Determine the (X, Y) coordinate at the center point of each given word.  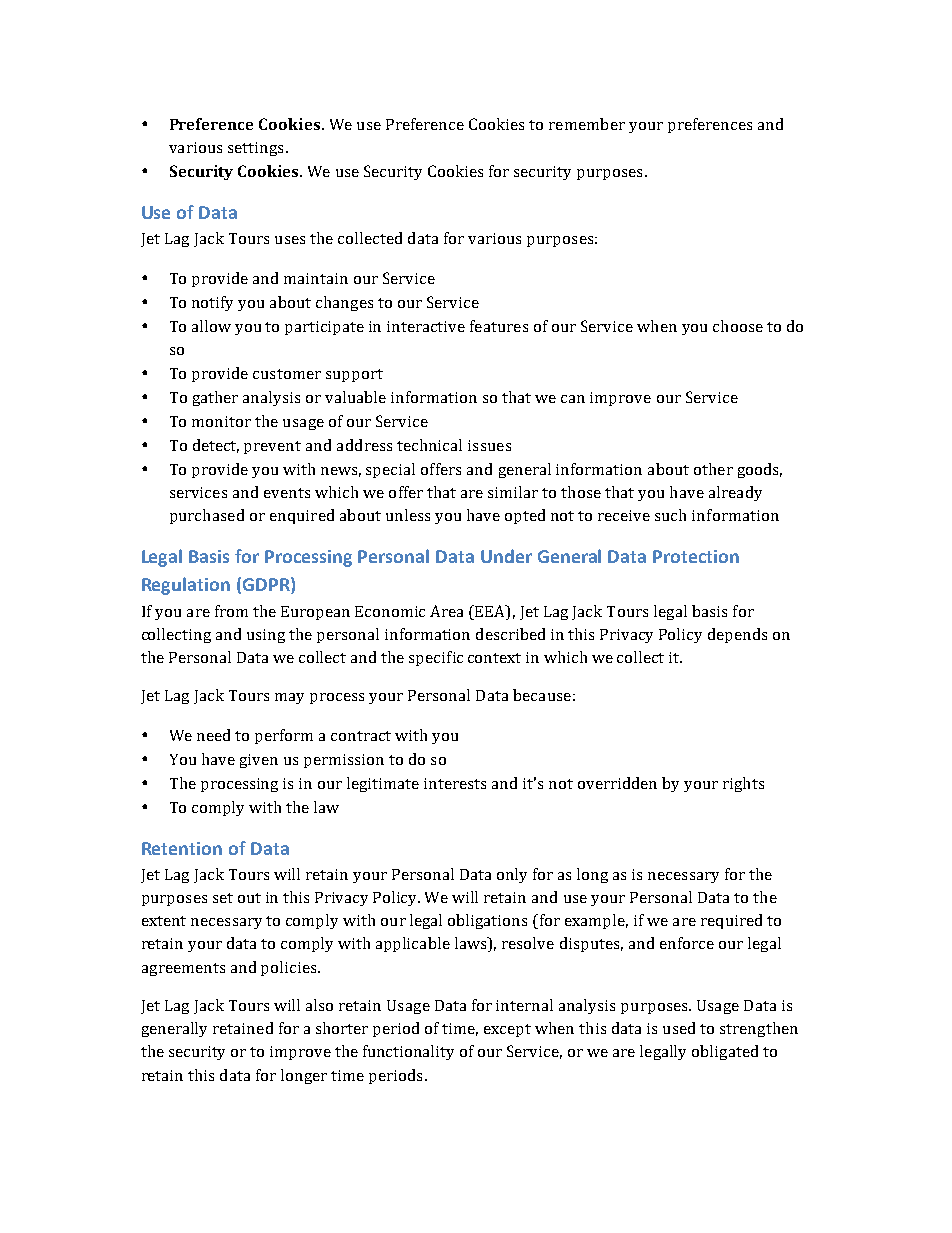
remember (587, 124)
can (573, 399)
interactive (426, 326)
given (259, 761)
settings (255, 149)
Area (446, 611)
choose (738, 326)
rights (743, 784)
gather (215, 398)
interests (455, 783)
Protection (696, 556)
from (231, 611)
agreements (183, 969)
